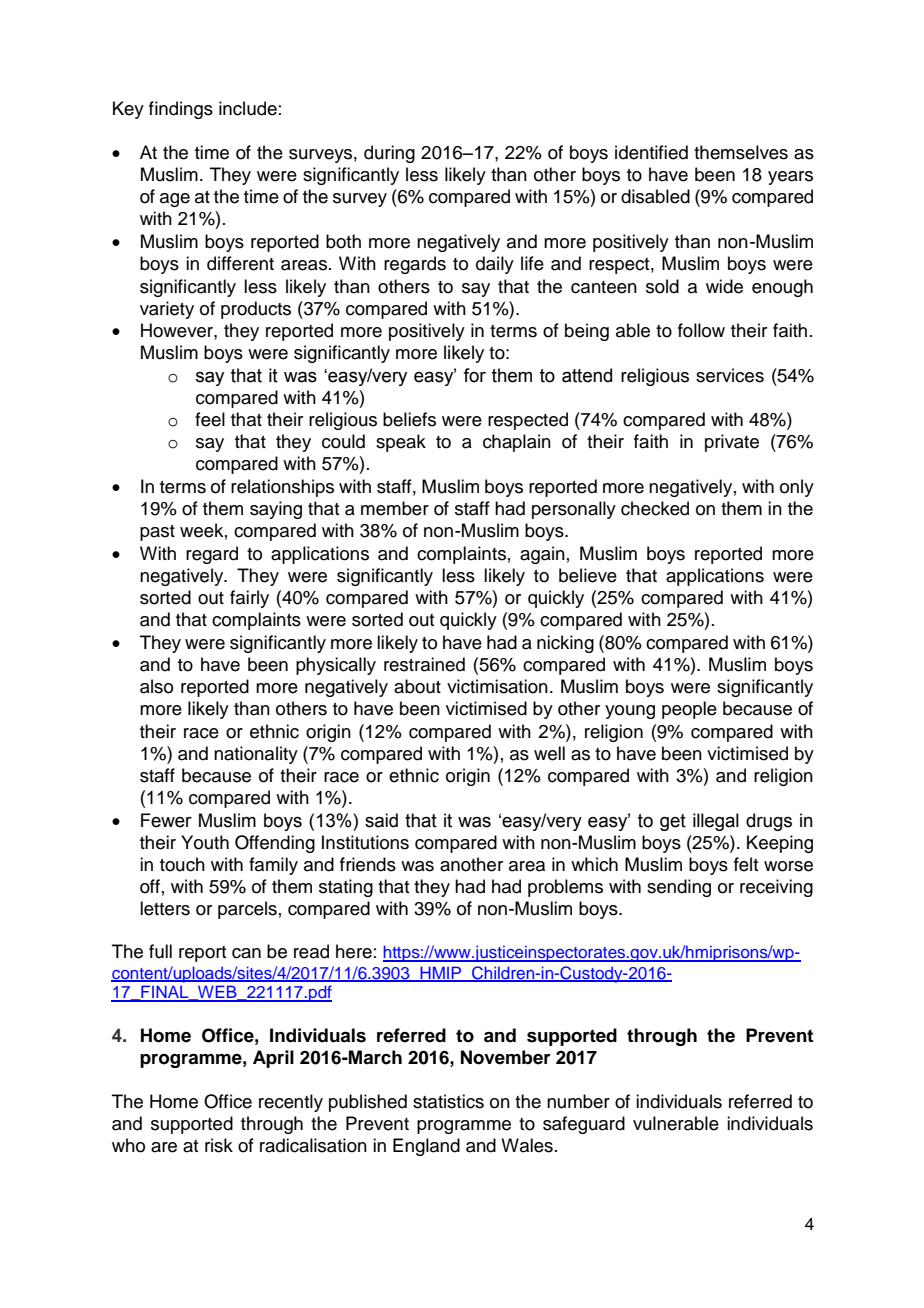 This document has width=924, height=1308. What do you see at coordinates (219, 1145) in the document?
I see `risk` at bounding box center [219, 1145].
